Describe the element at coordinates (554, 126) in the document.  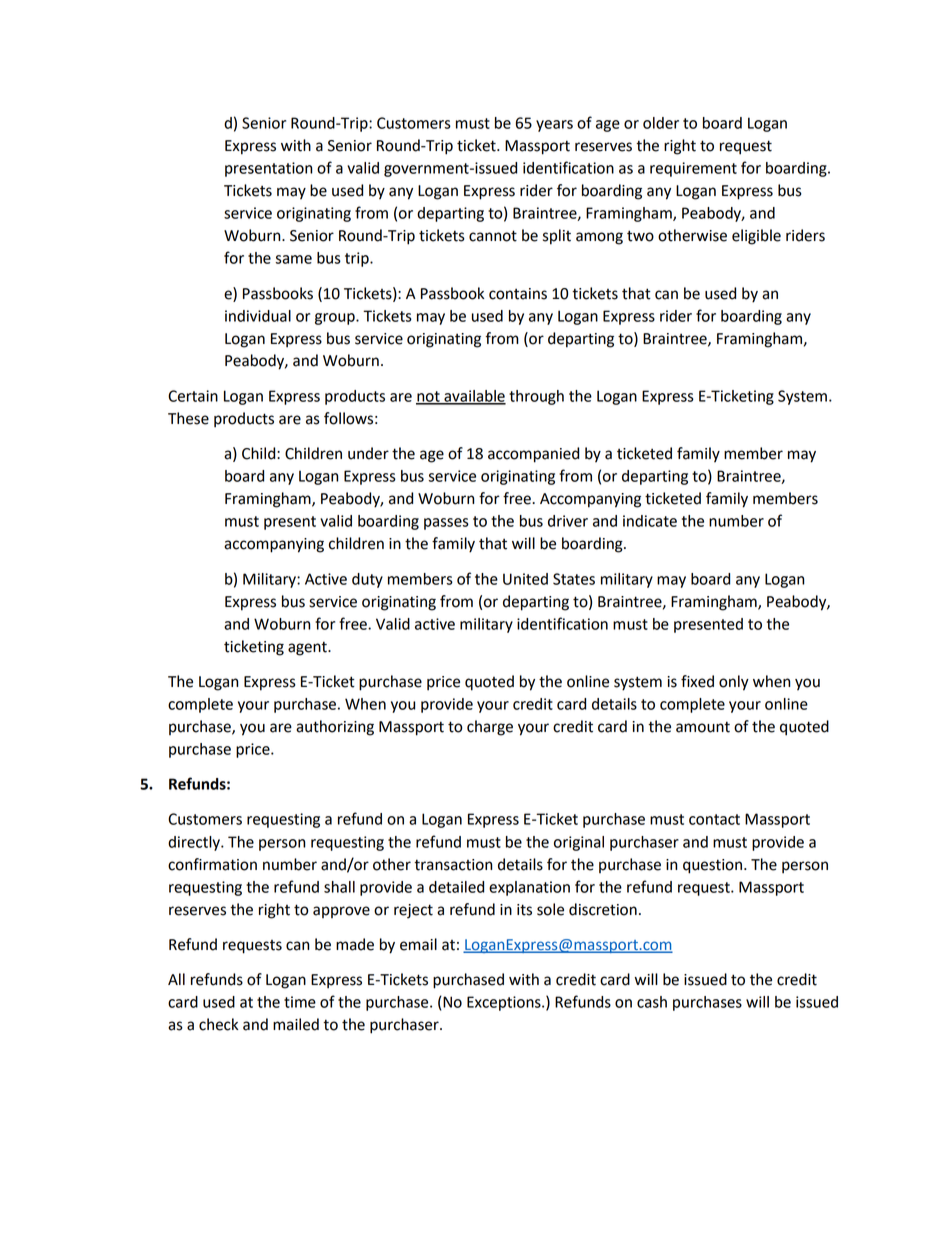
I see `years` at that location.
